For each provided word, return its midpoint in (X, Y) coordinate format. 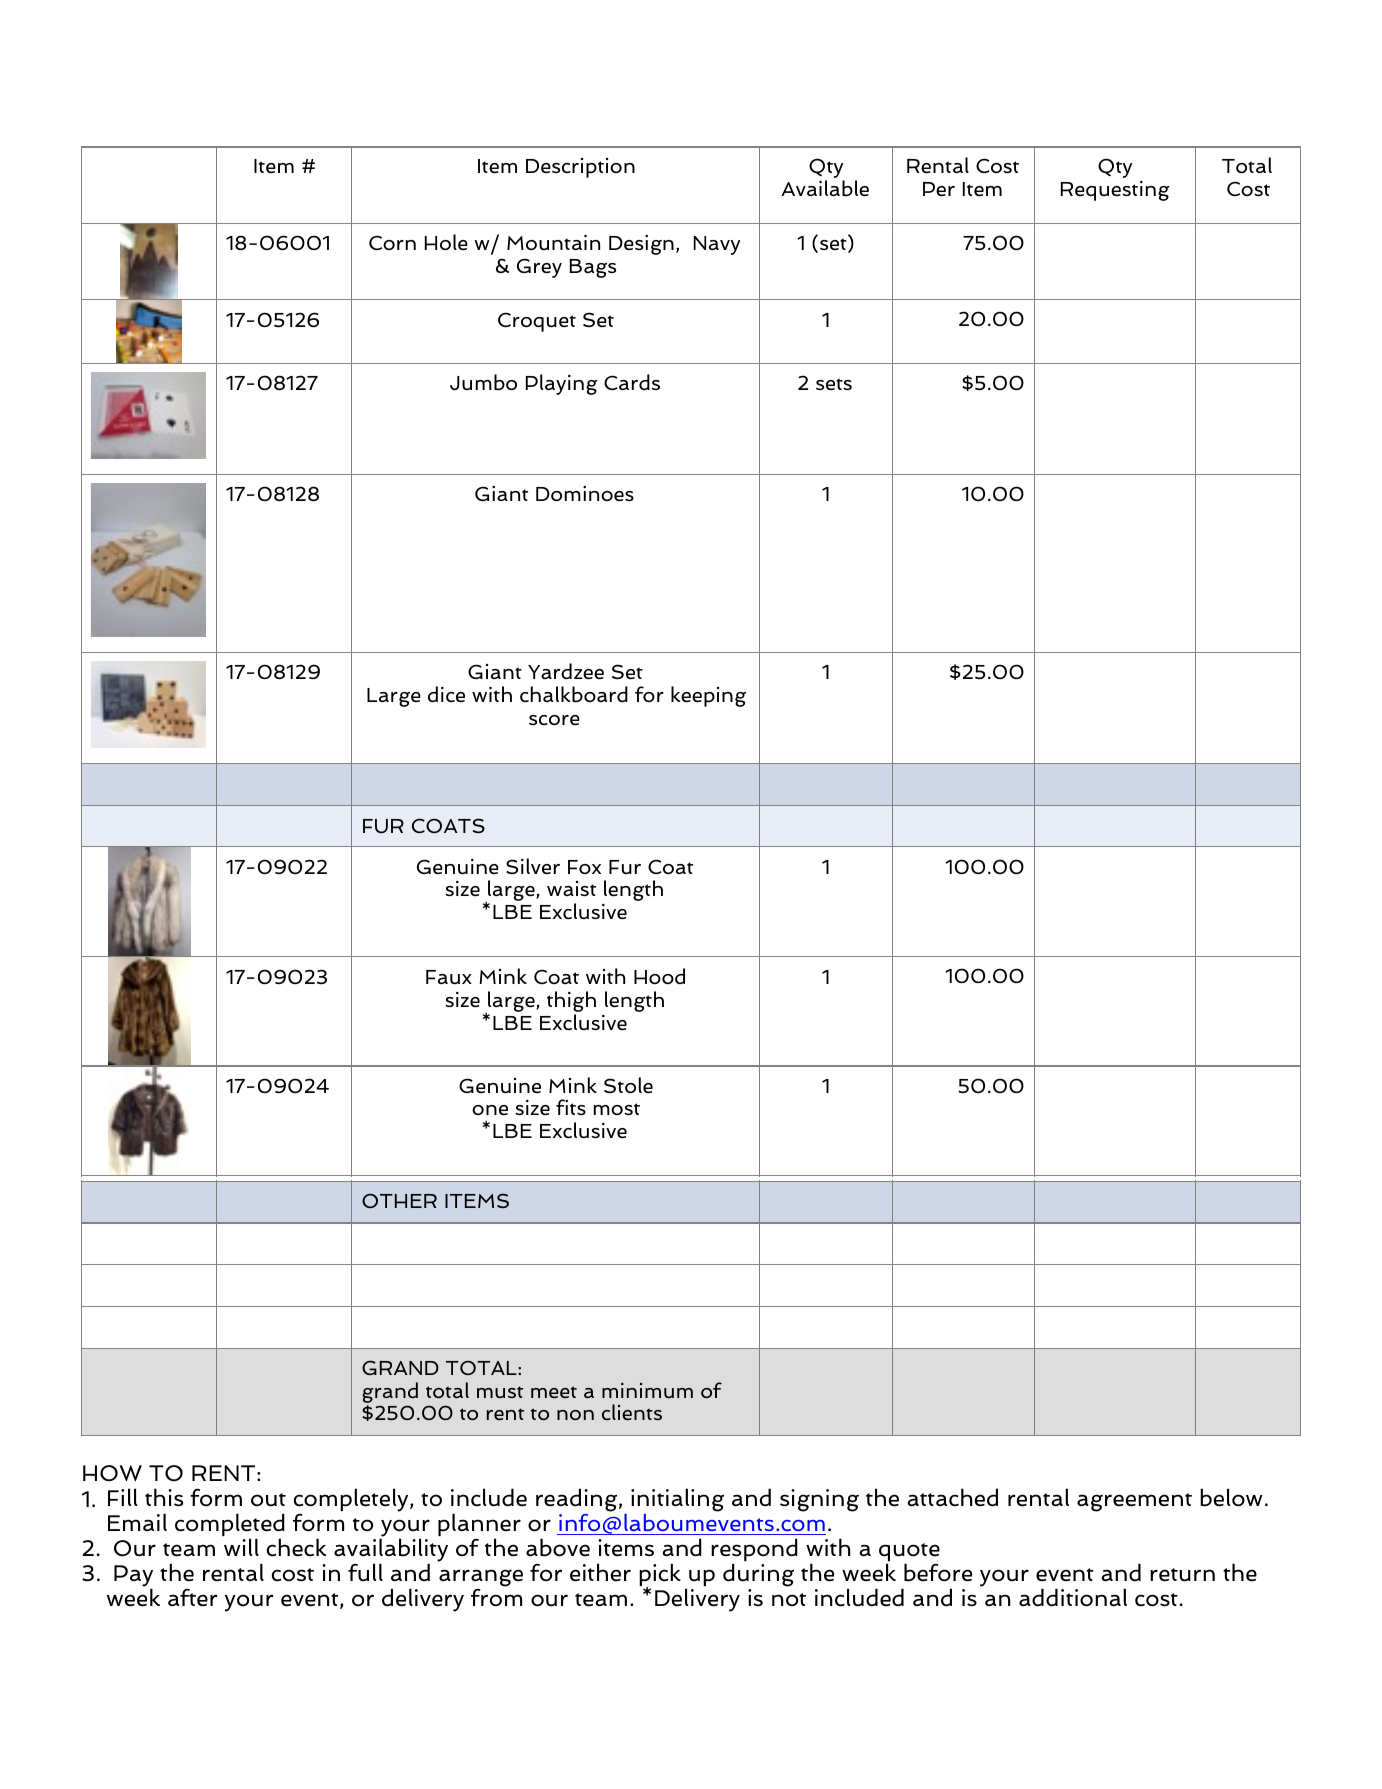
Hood (659, 976)
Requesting (1115, 191)
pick (660, 1576)
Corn (392, 242)
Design (641, 245)
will (241, 1547)
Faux (449, 977)
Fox (584, 867)
